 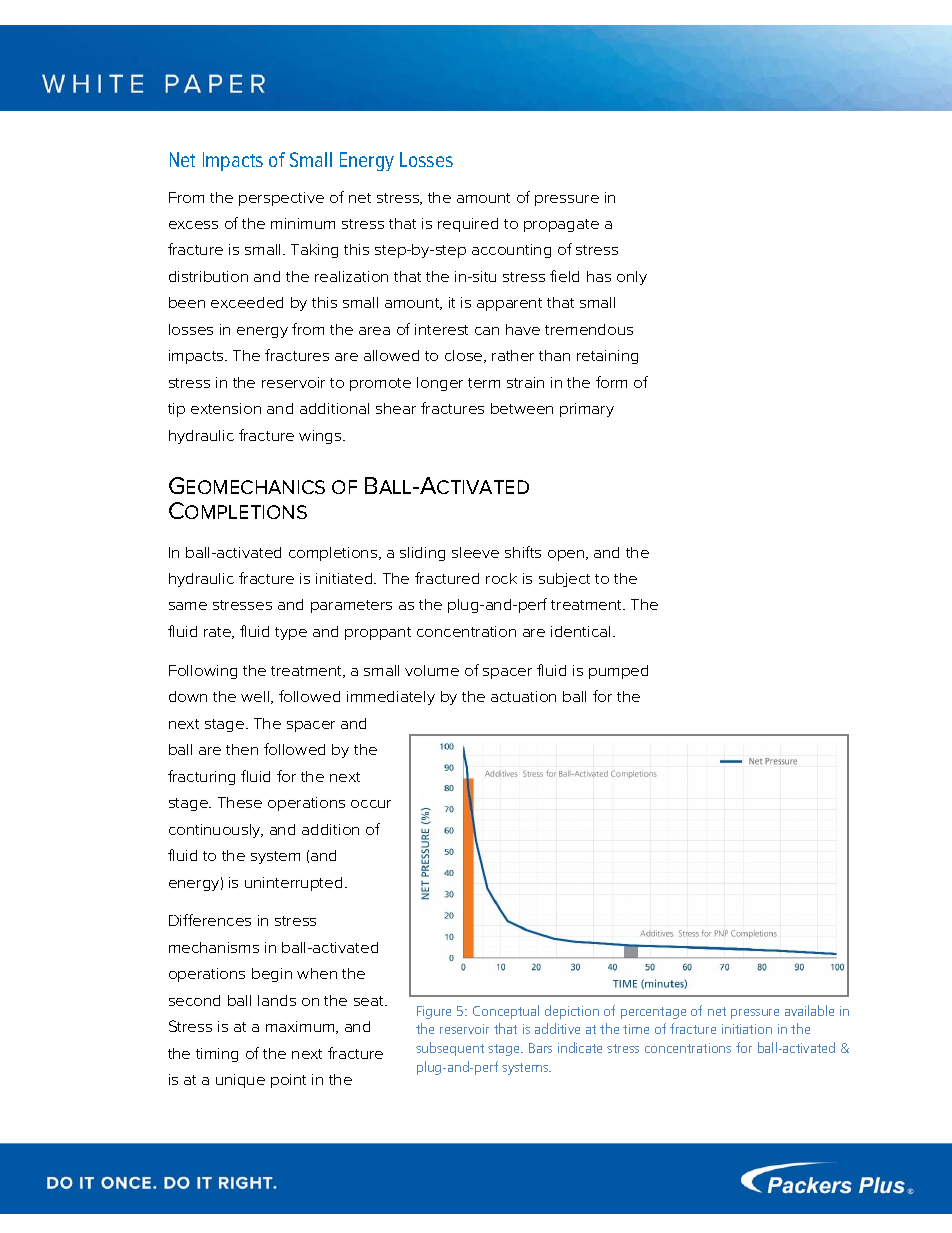 I want to click on required, so click(x=468, y=225).
